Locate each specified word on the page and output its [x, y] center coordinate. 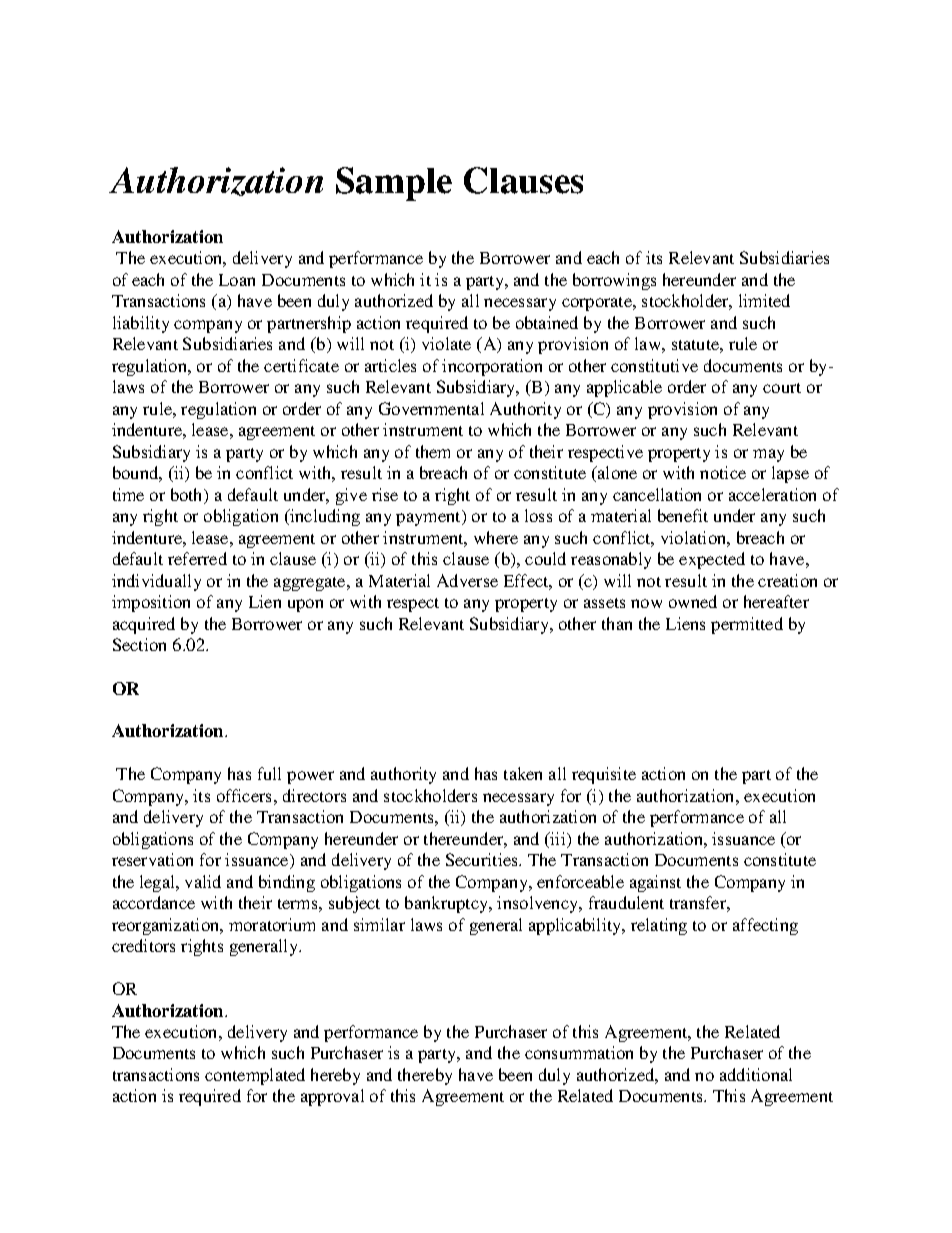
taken [523, 773]
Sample [394, 184]
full [269, 773]
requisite [604, 775]
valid [203, 881]
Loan [237, 280]
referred [197, 558]
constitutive [654, 365]
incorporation [492, 367]
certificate [301, 365]
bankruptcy [448, 904]
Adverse [467, 580]
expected [712, 560]
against [655, 883]
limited [764, 300]
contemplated [255, 1076]
